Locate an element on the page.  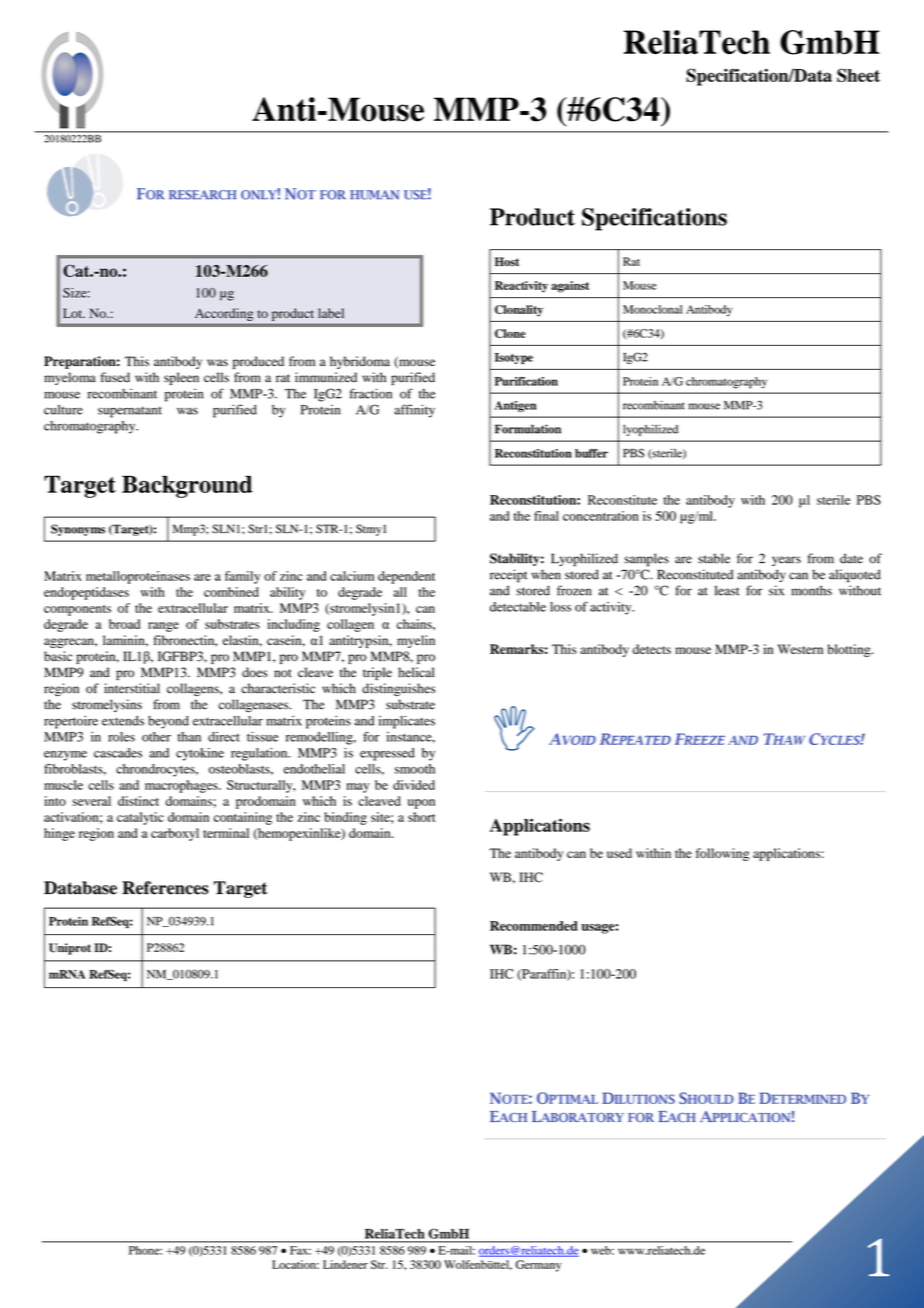
Uniprot is located at coordinates (70, 949).
